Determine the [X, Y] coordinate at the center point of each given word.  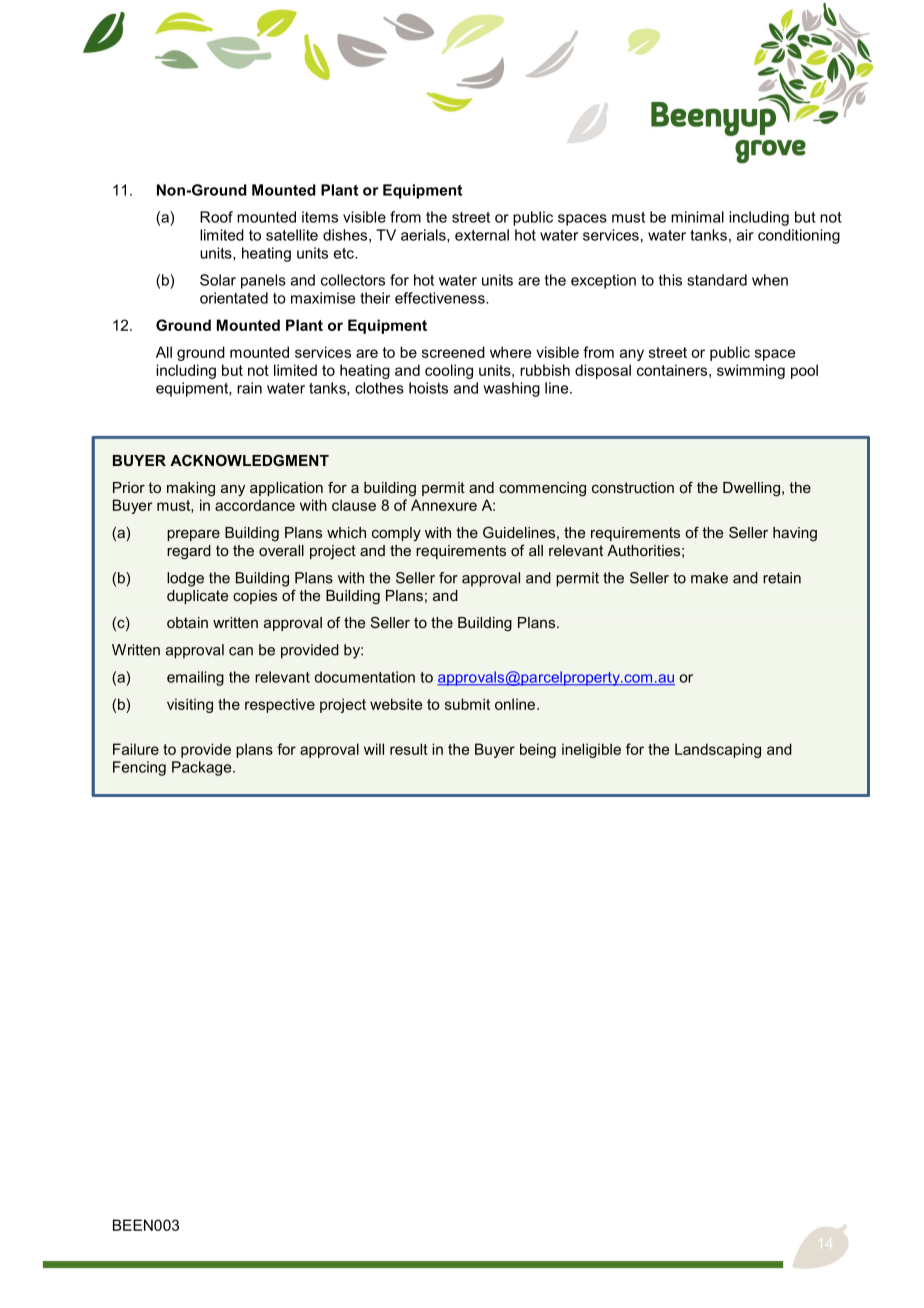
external [482, 235]
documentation [365, 677]
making [191, 489]
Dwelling [751, 489]
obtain [187, 622]
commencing [542, 489]
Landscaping [718, 750]
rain [249, 388]
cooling [449, 371]
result [409, 749]
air [745, 235]
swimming [751, 371]
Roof [216, 217]
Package [203, 768]
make [709, 578]
